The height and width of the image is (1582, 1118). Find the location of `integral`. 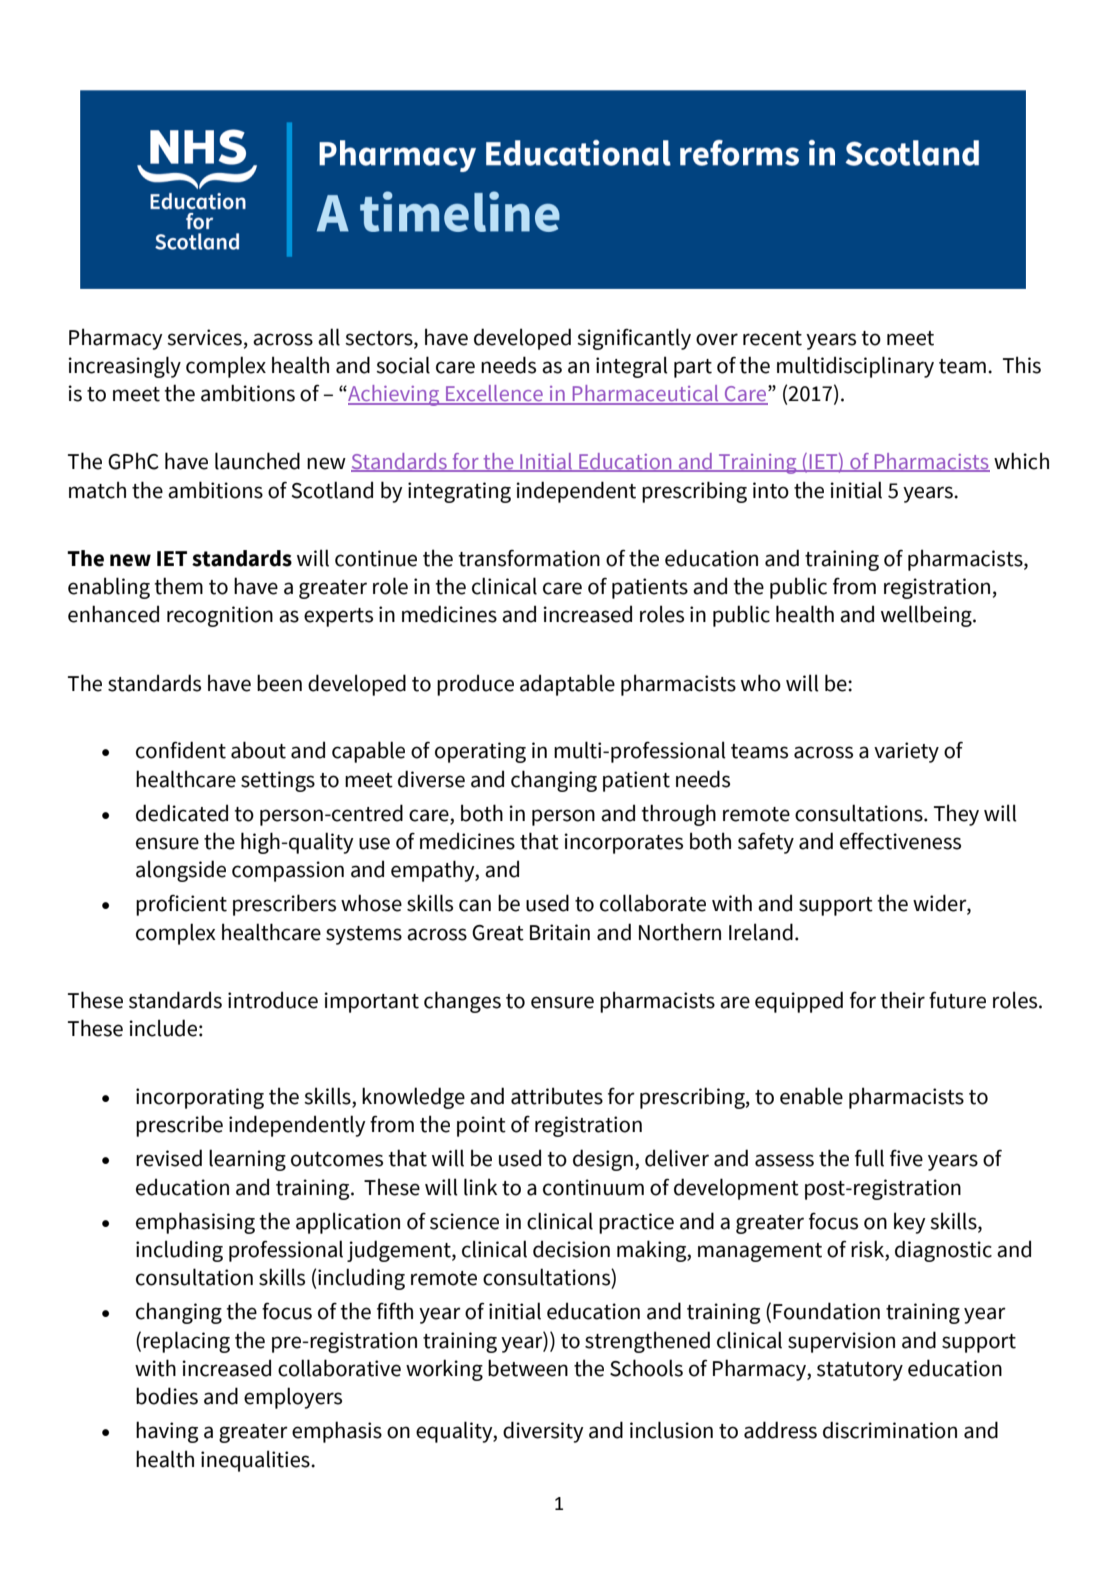

integral is located at coordinates (632, 367).
